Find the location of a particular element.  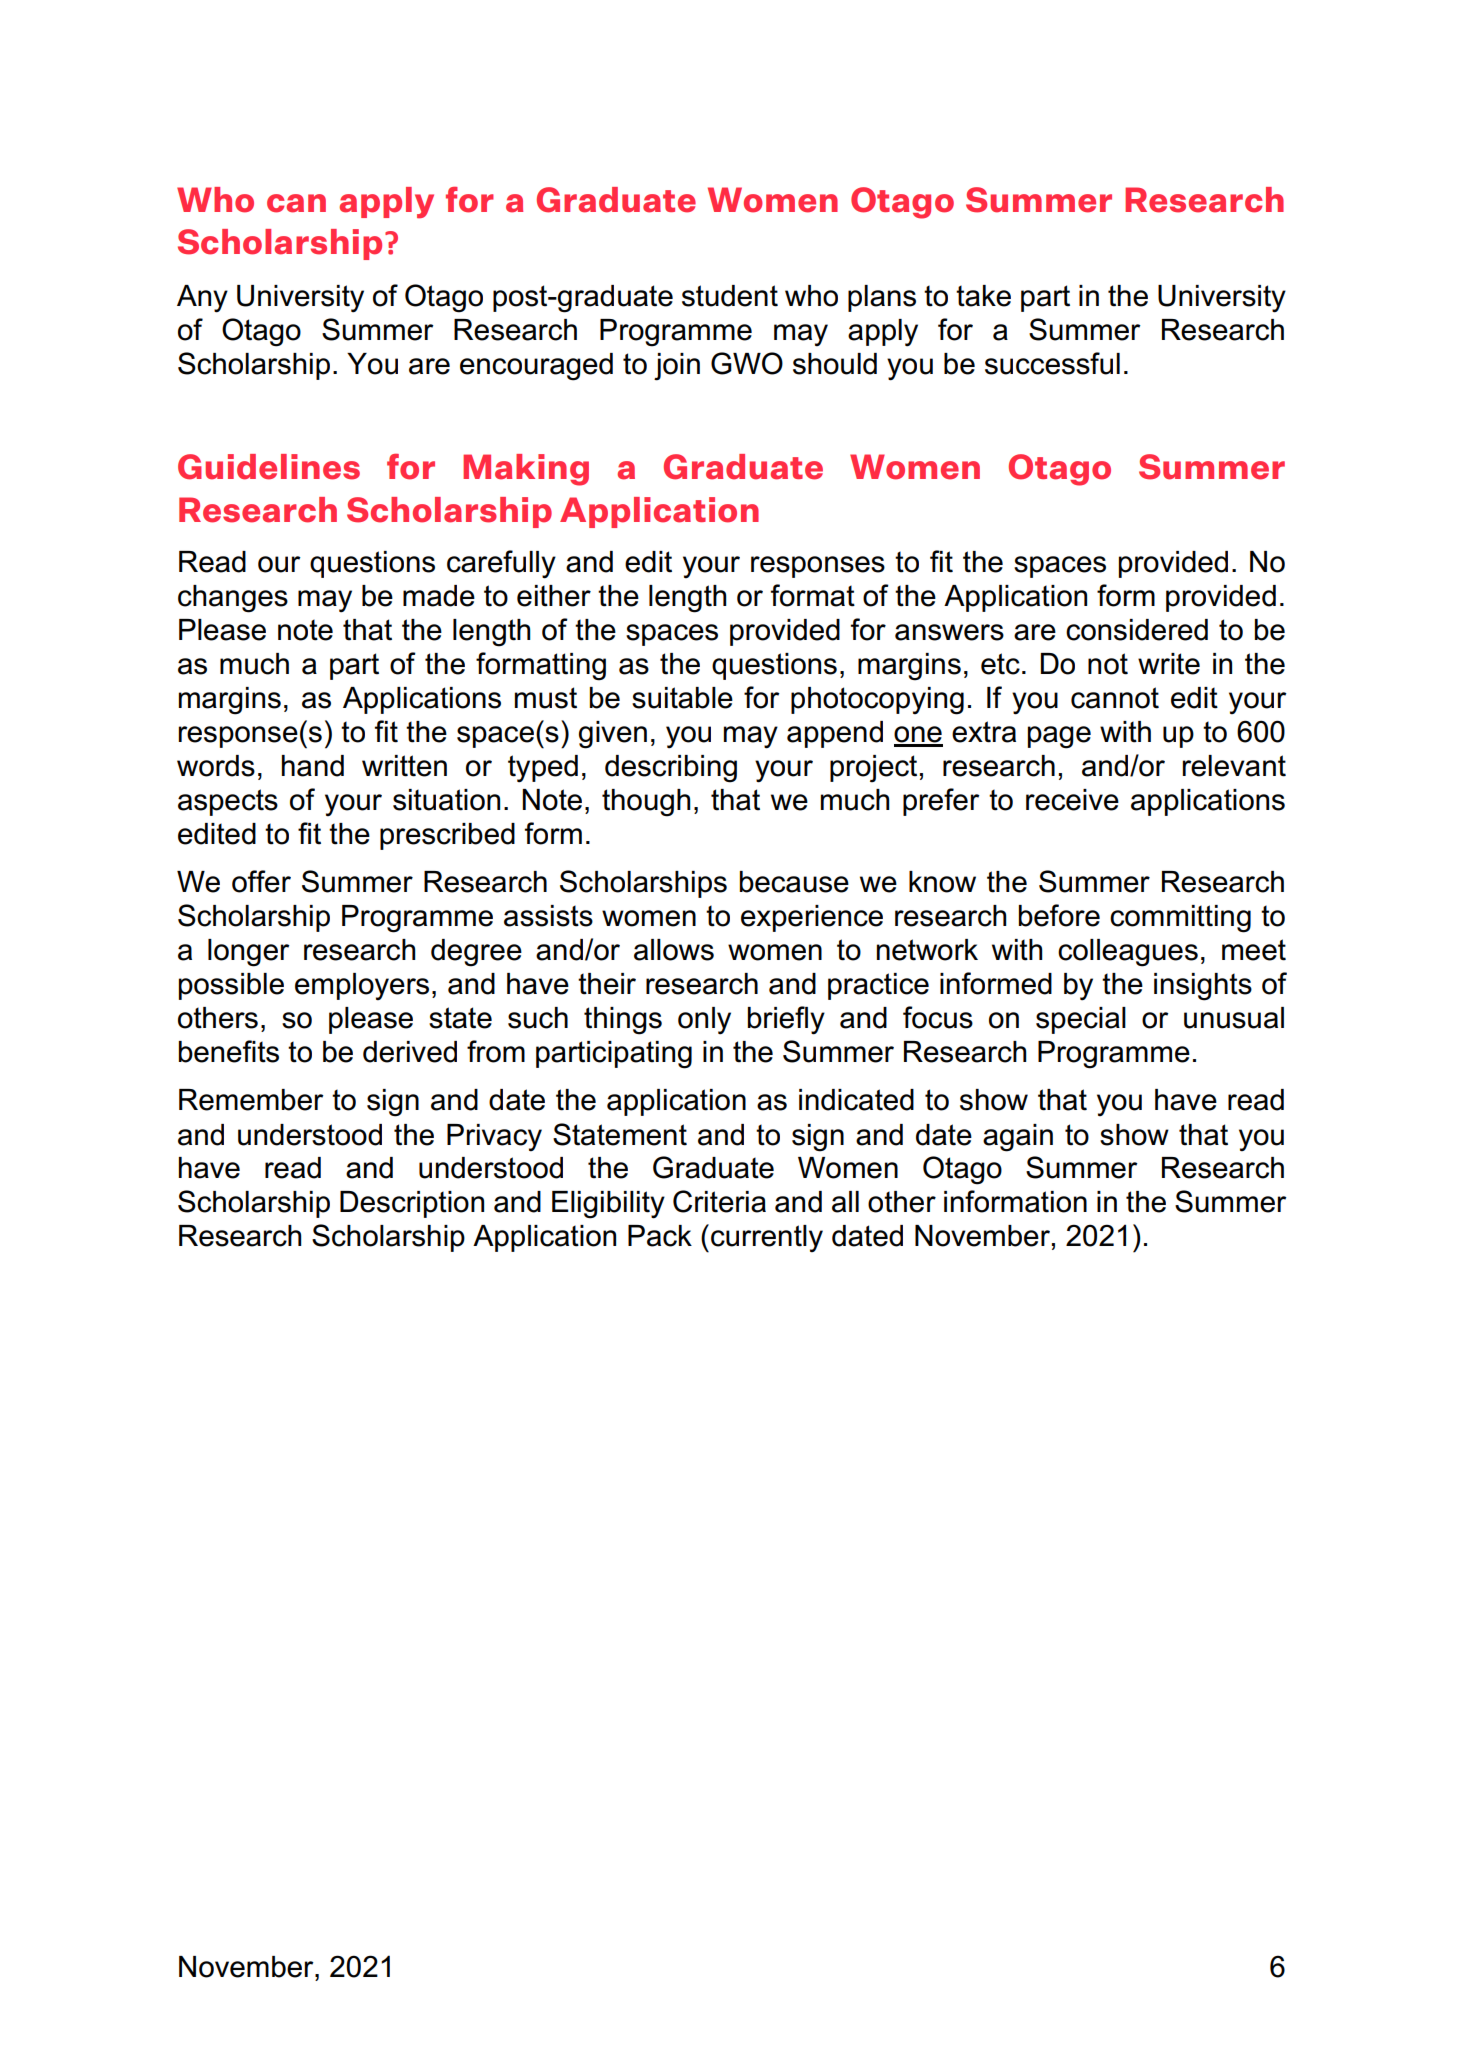

Any is located at coordinates (202, 299).
